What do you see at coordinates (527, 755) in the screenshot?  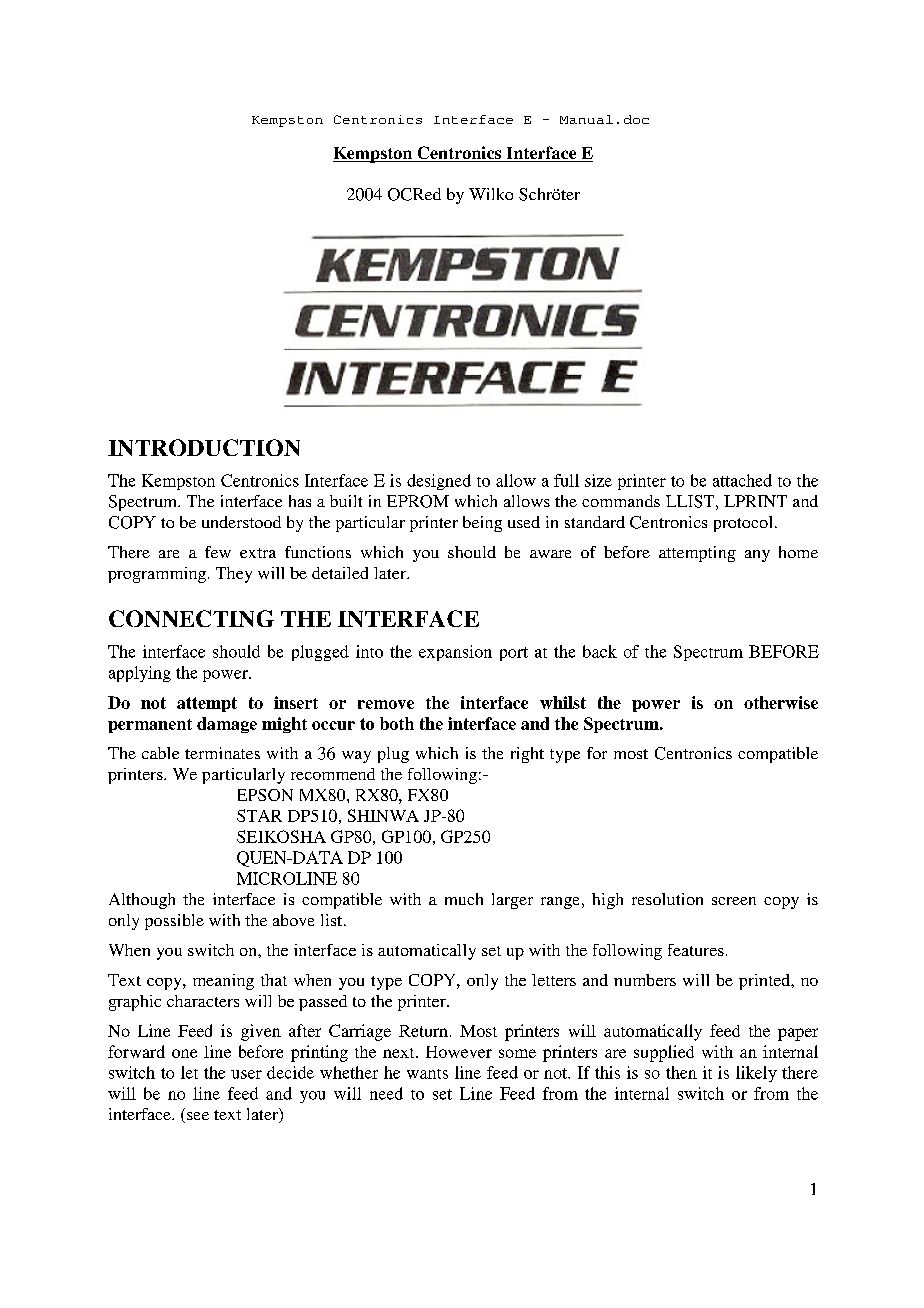 I see `right` at bounding box center [527, 755].
